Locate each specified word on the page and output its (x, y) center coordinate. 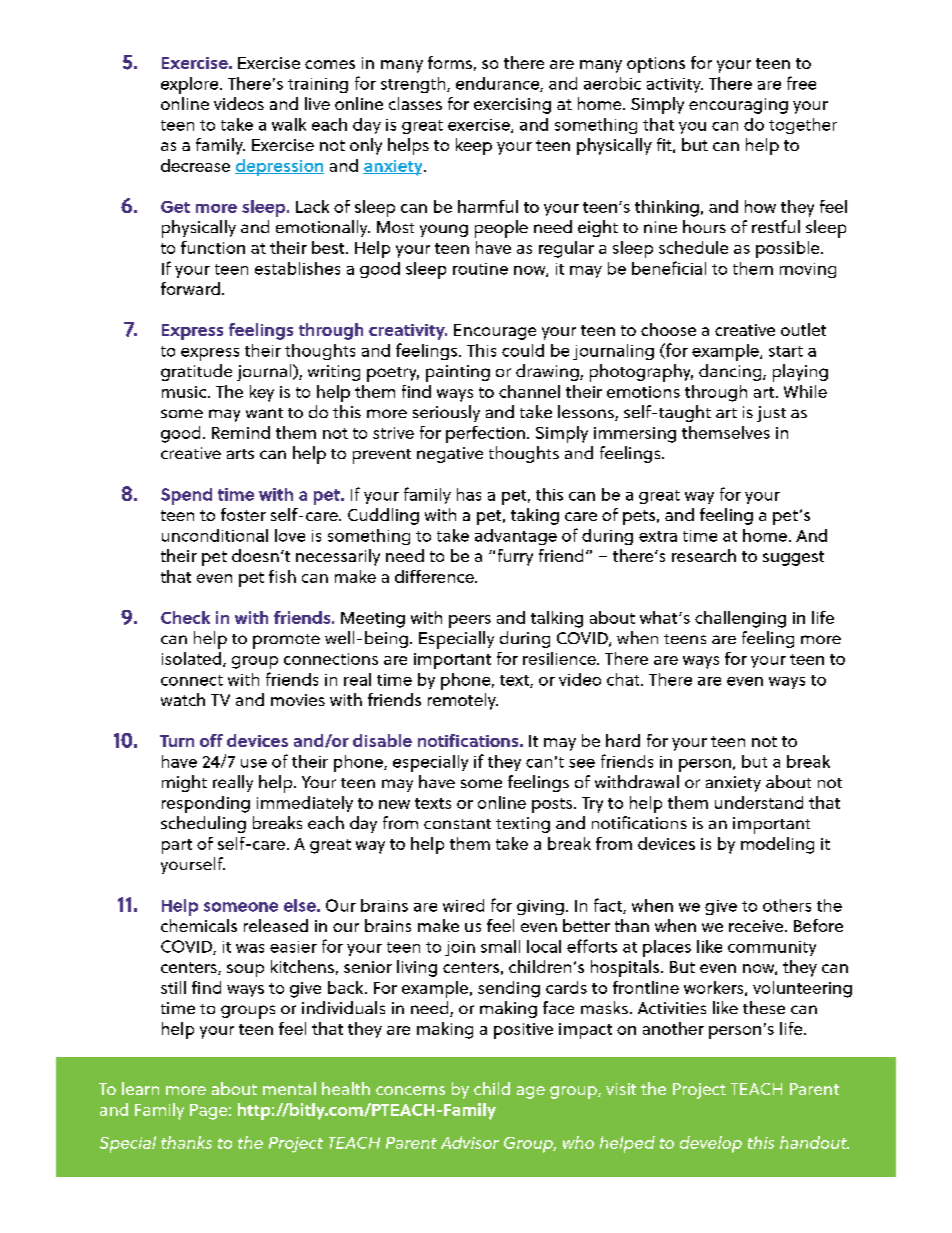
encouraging (738, 106)
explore (191, 85)
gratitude (196, 372)
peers (470, 621)
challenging (740, 619)
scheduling (203, 824)
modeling (777, 845)
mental (289, 1088)
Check (185, 617)
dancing (731, 372)
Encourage (495, 332)
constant (457, 824)
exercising (512, 106)
